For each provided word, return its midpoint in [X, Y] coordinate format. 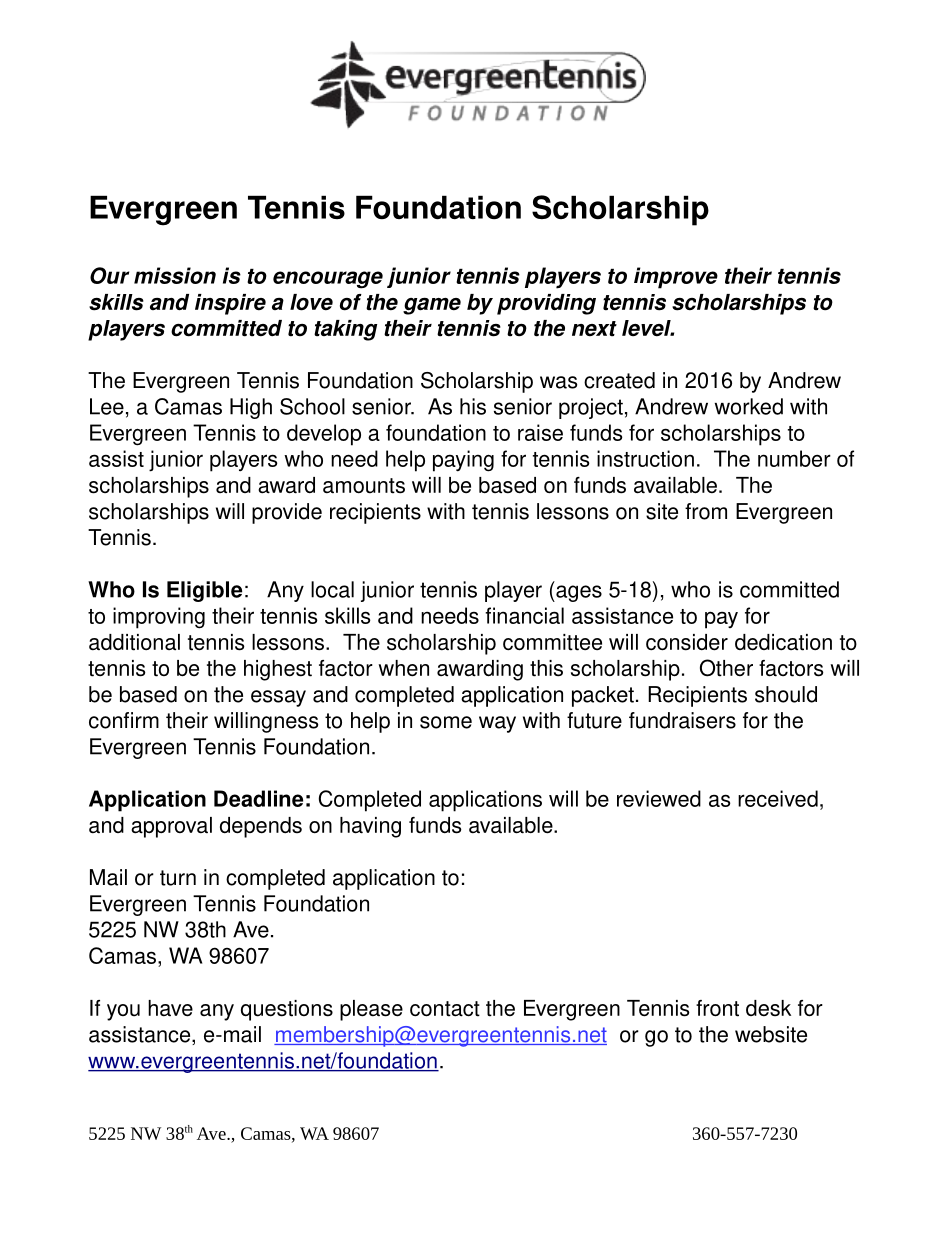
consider [687, 642]
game [432, 306]
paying [463, 461]
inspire [230, 304]
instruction [645, 458]
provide [287, 513]
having [370, 827]
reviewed [659, 798]
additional [134, 642]
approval [171, 827]
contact [445, 1009]
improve [676, 278]
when [404, 668]
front [717, 1008]
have [170, 1008]
